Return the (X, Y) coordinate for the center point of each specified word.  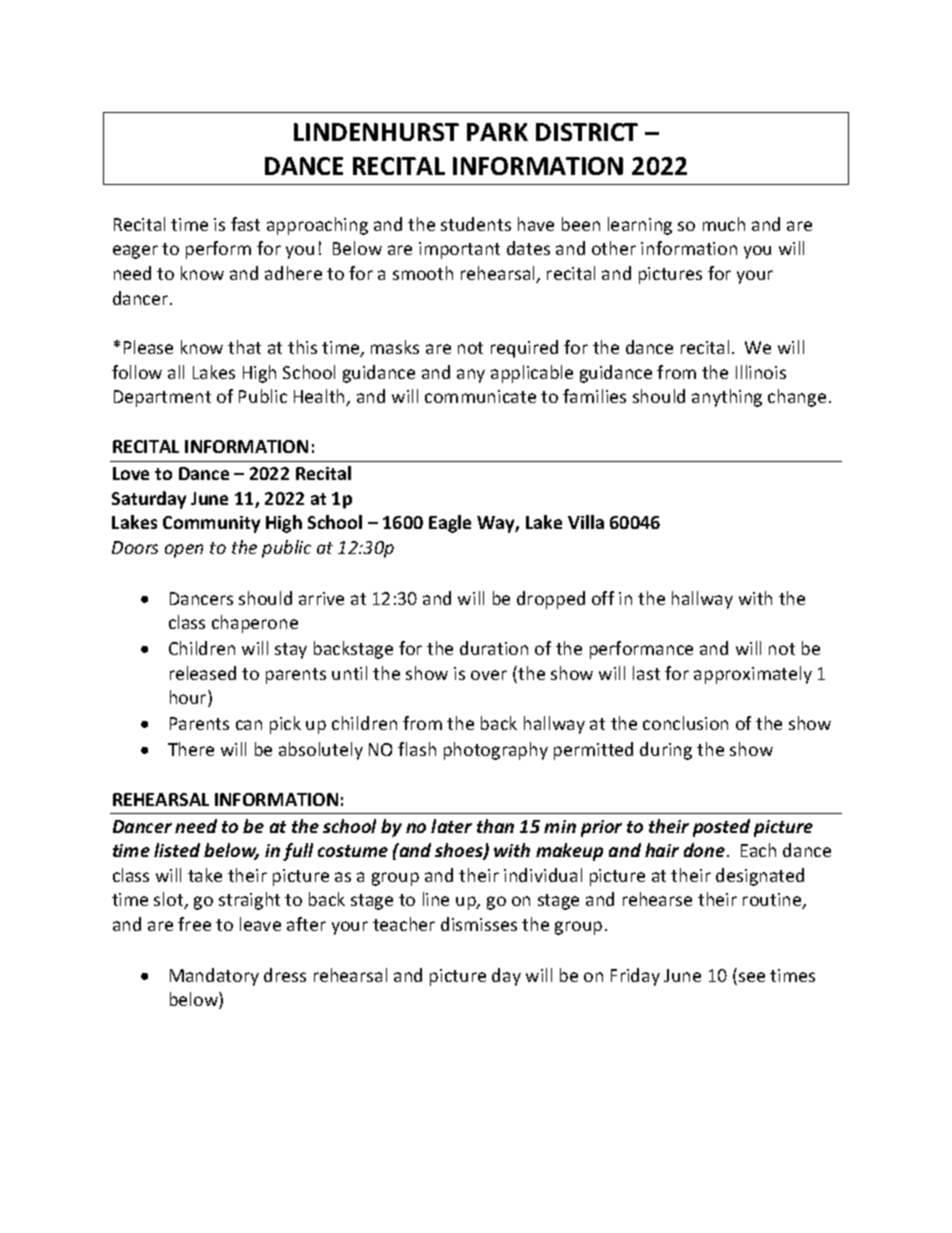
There (191, 749)
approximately (753, 675)
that (244, 347)
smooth (423, 273)
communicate (480, 396)
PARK (497, 132)
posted (721, 828)
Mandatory (214, 977)
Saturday (149, 500)
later (451, 826)
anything (727, 398)
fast (245, 224)
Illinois (761, 372)
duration (494, 648)
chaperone (255, 624)
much (724, 224)
